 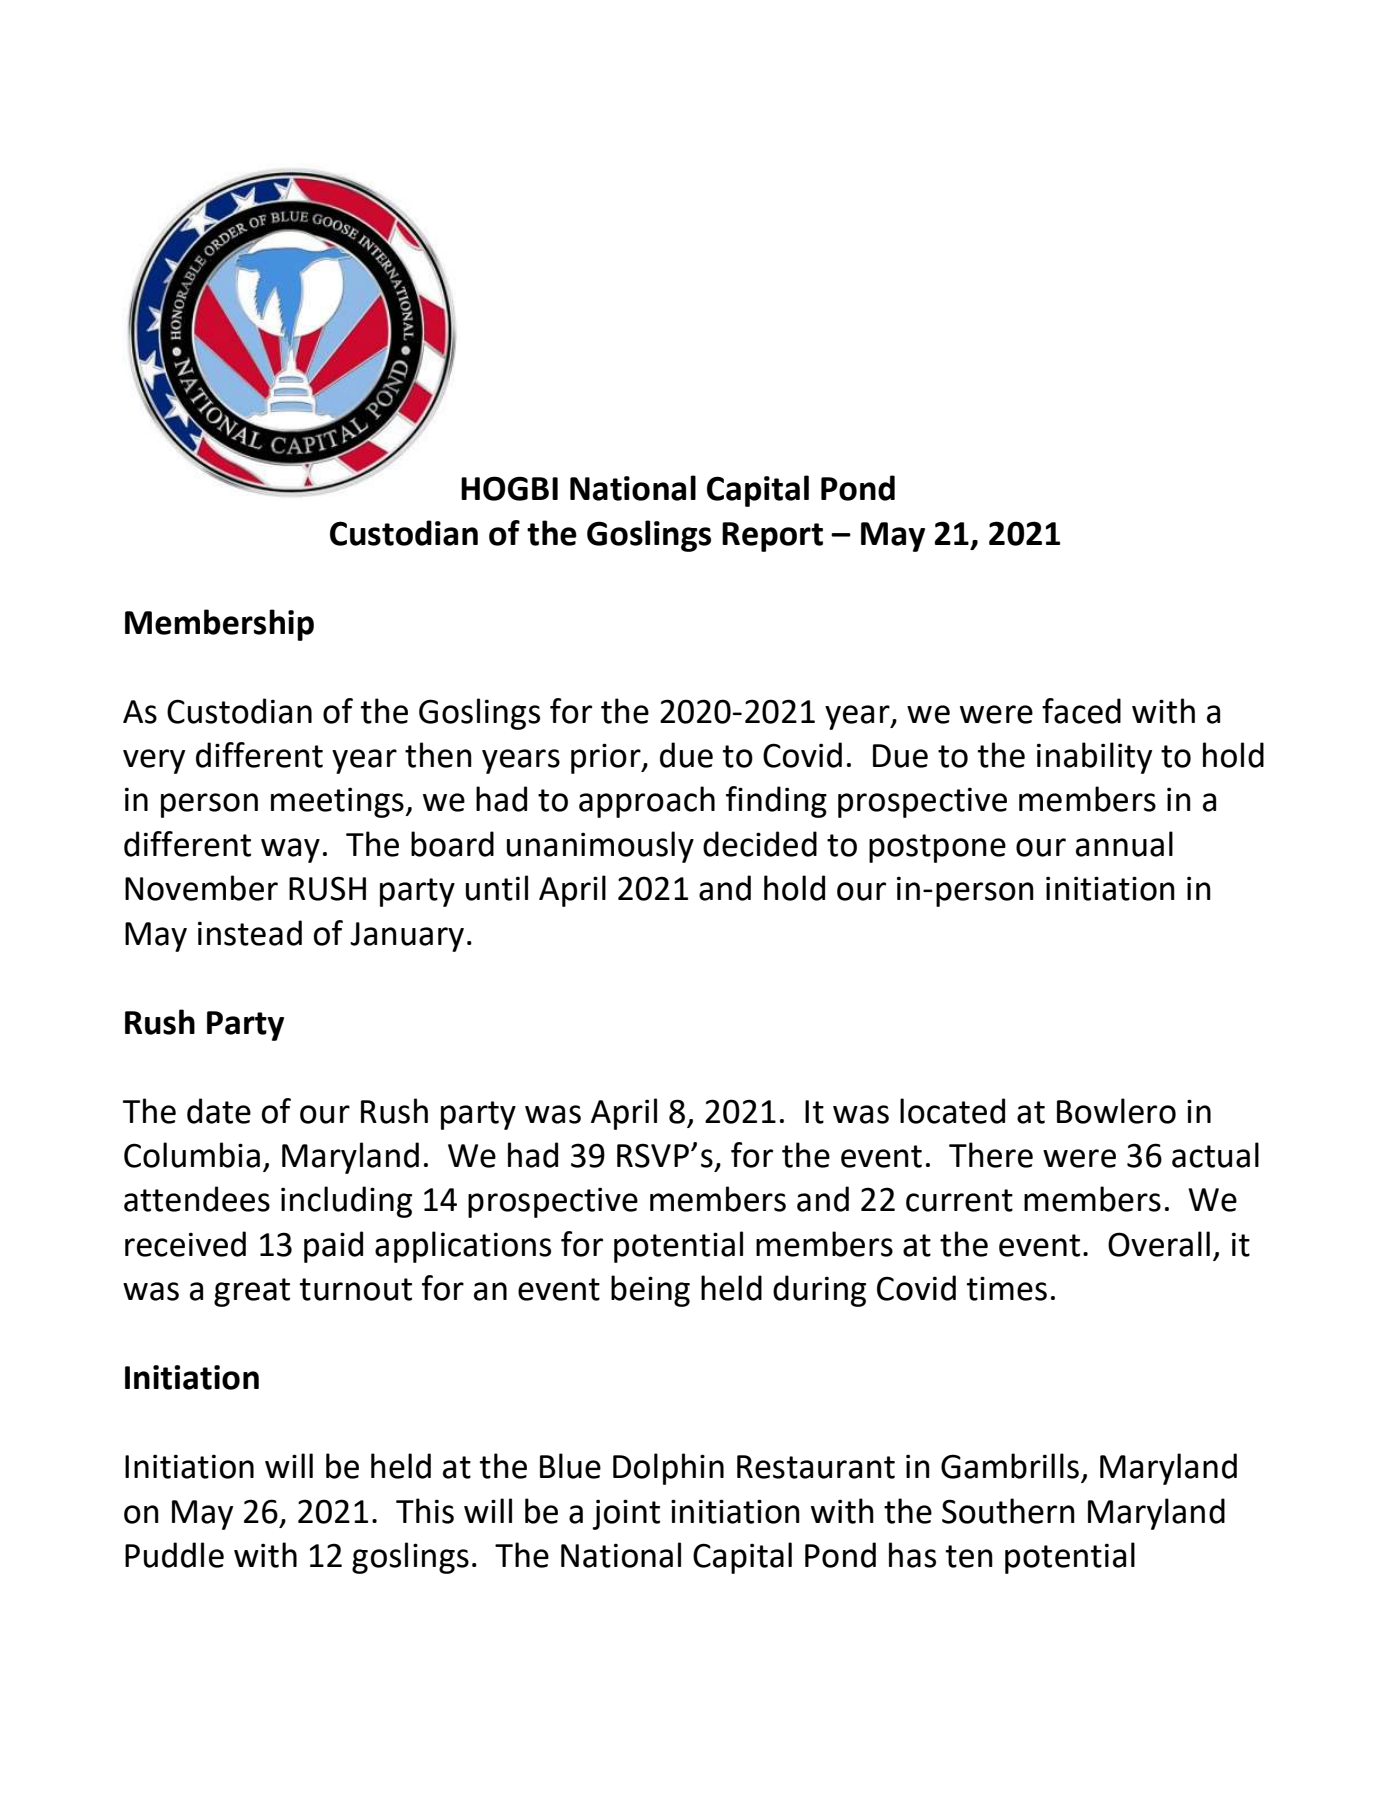 What do you see at coordinates (1124, 844) in the document?
I see `annual` at bounding box center [1124, 844].
